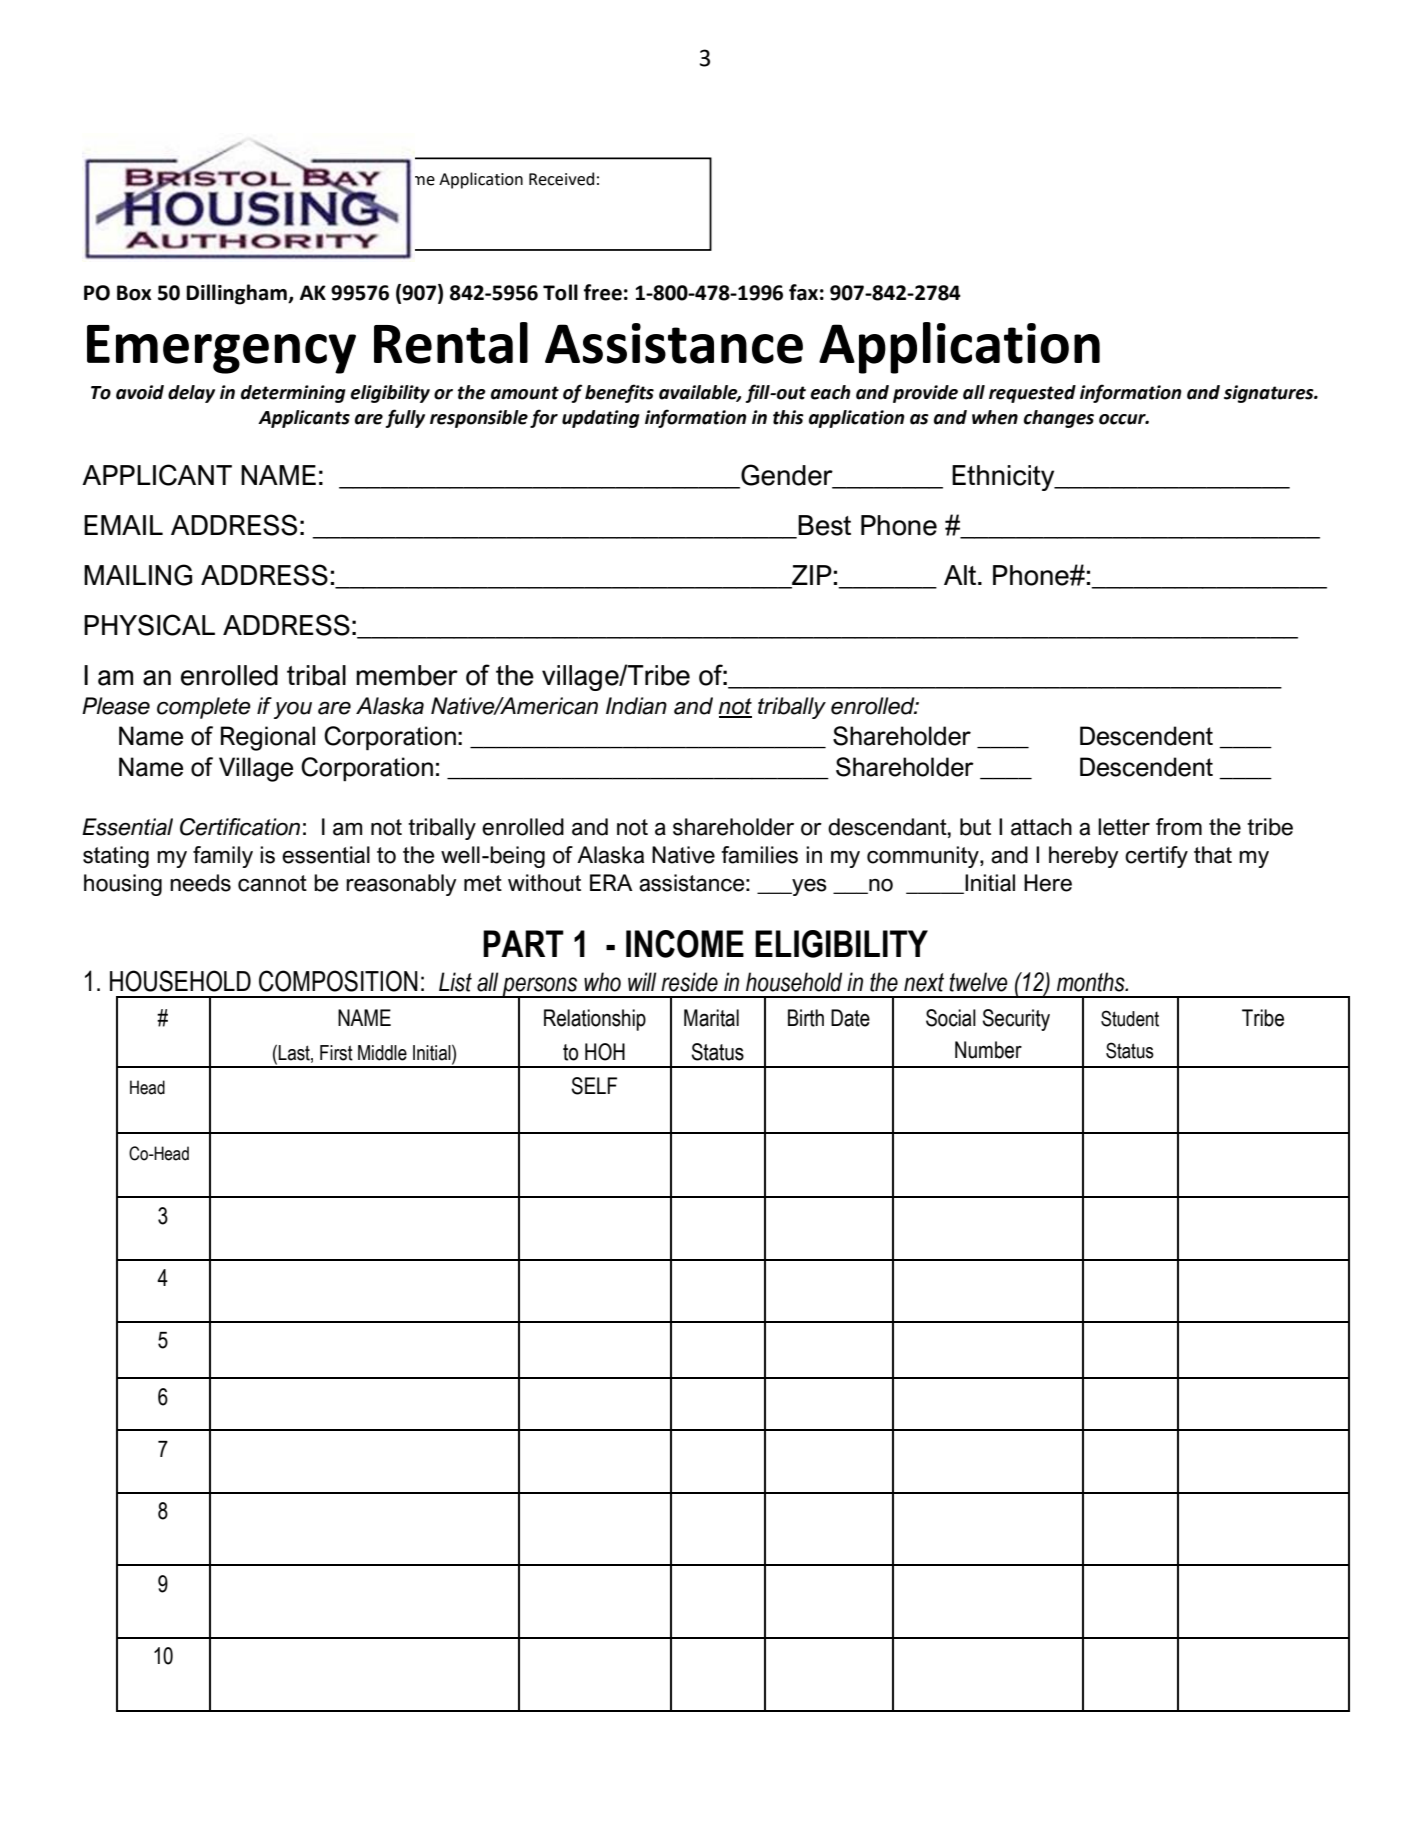 This page has height=1825, width=1410. I want to click on Received, so click(561, 179).
